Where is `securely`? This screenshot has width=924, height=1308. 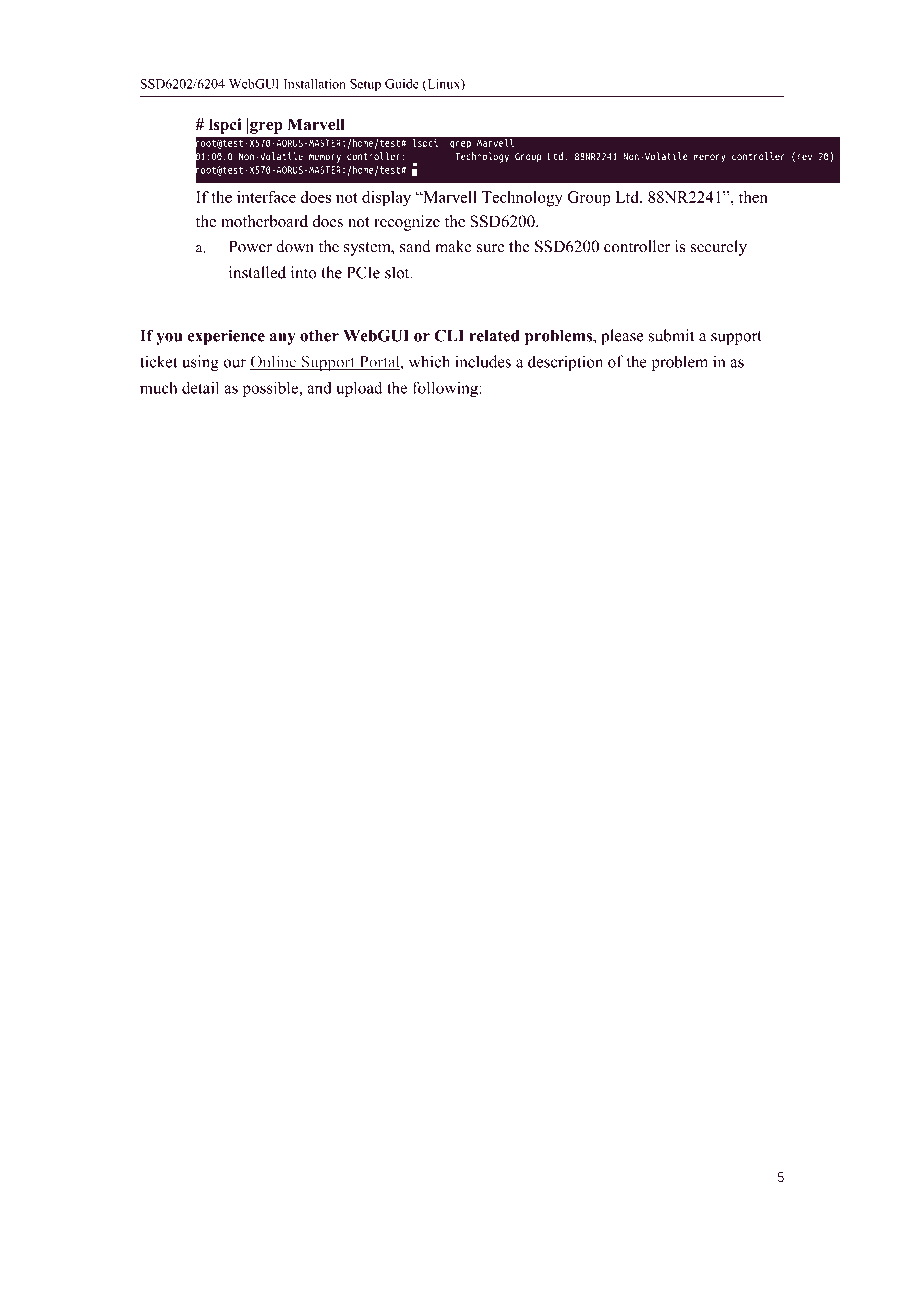 securely is located at coordinates (719, 248).
